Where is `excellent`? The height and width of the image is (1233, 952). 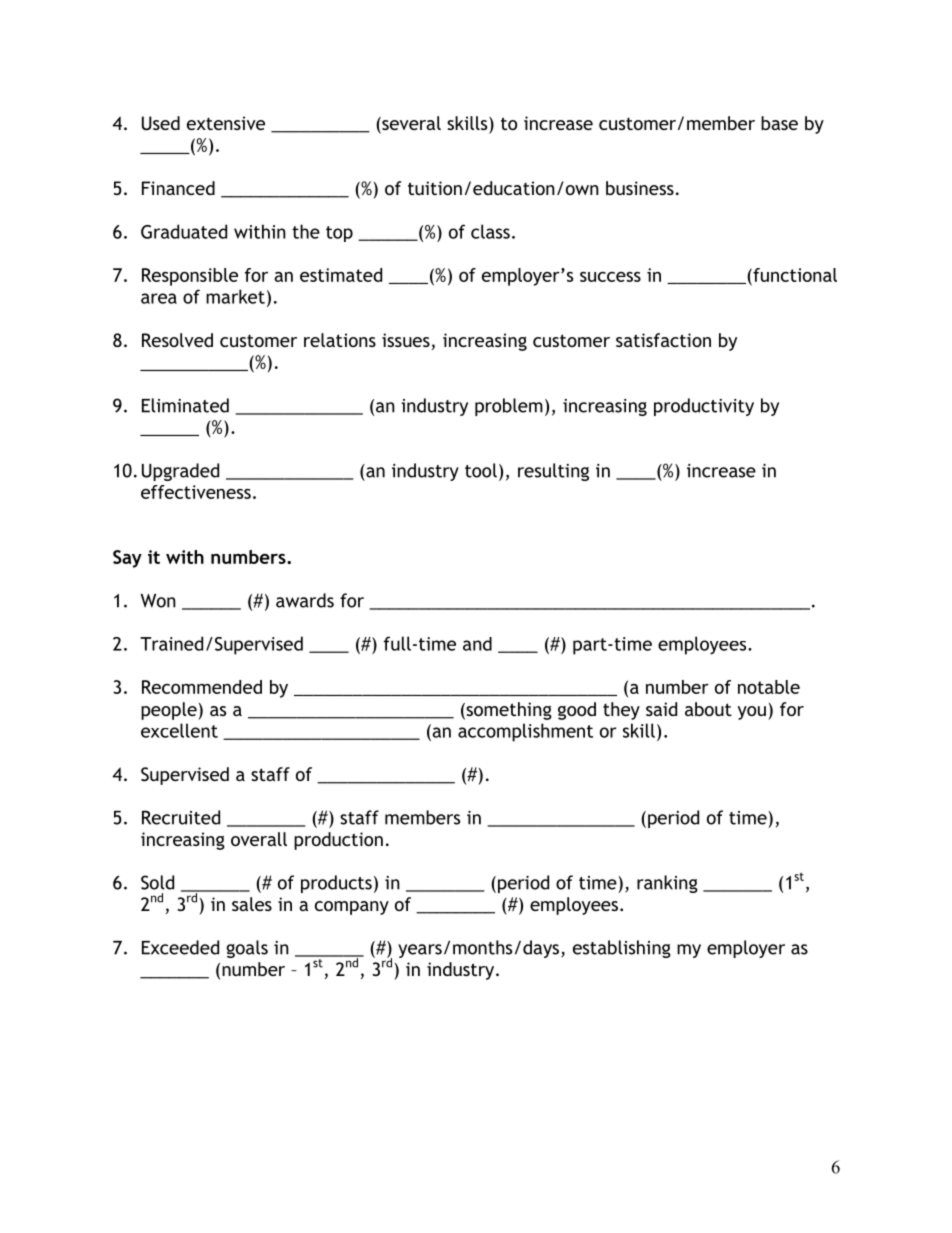
excellent is located at coordinates (179, 730).
